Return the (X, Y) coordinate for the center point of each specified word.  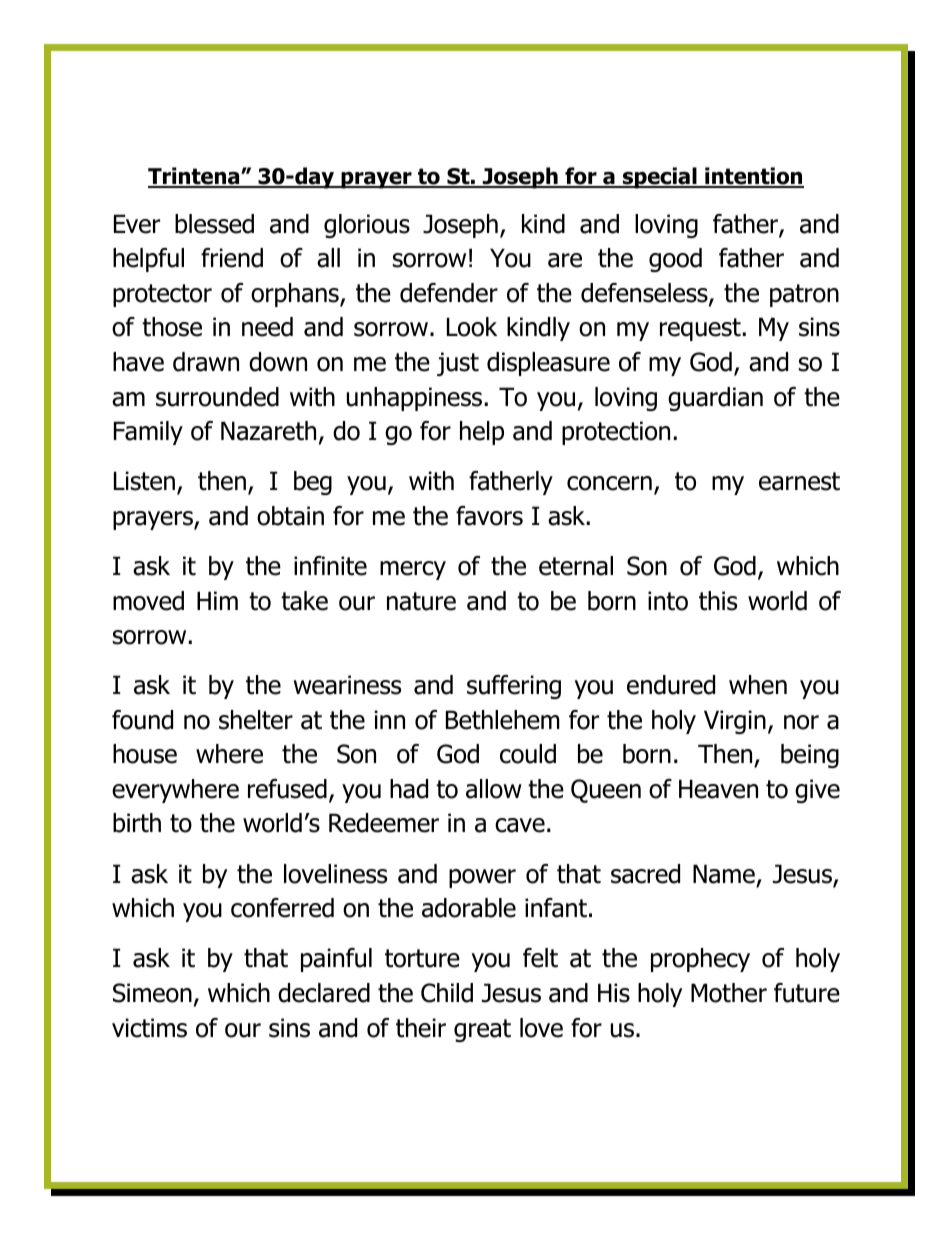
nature (421, 601)
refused (287, 789)
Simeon (152, 993)
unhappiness (414, 399)
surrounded (217, 397)
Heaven (718, 789)
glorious (367, 226)
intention (753, 177)
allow (494, 789)
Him (217, 600)
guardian (715, 399)
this (718, 601)
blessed (214, 224)
